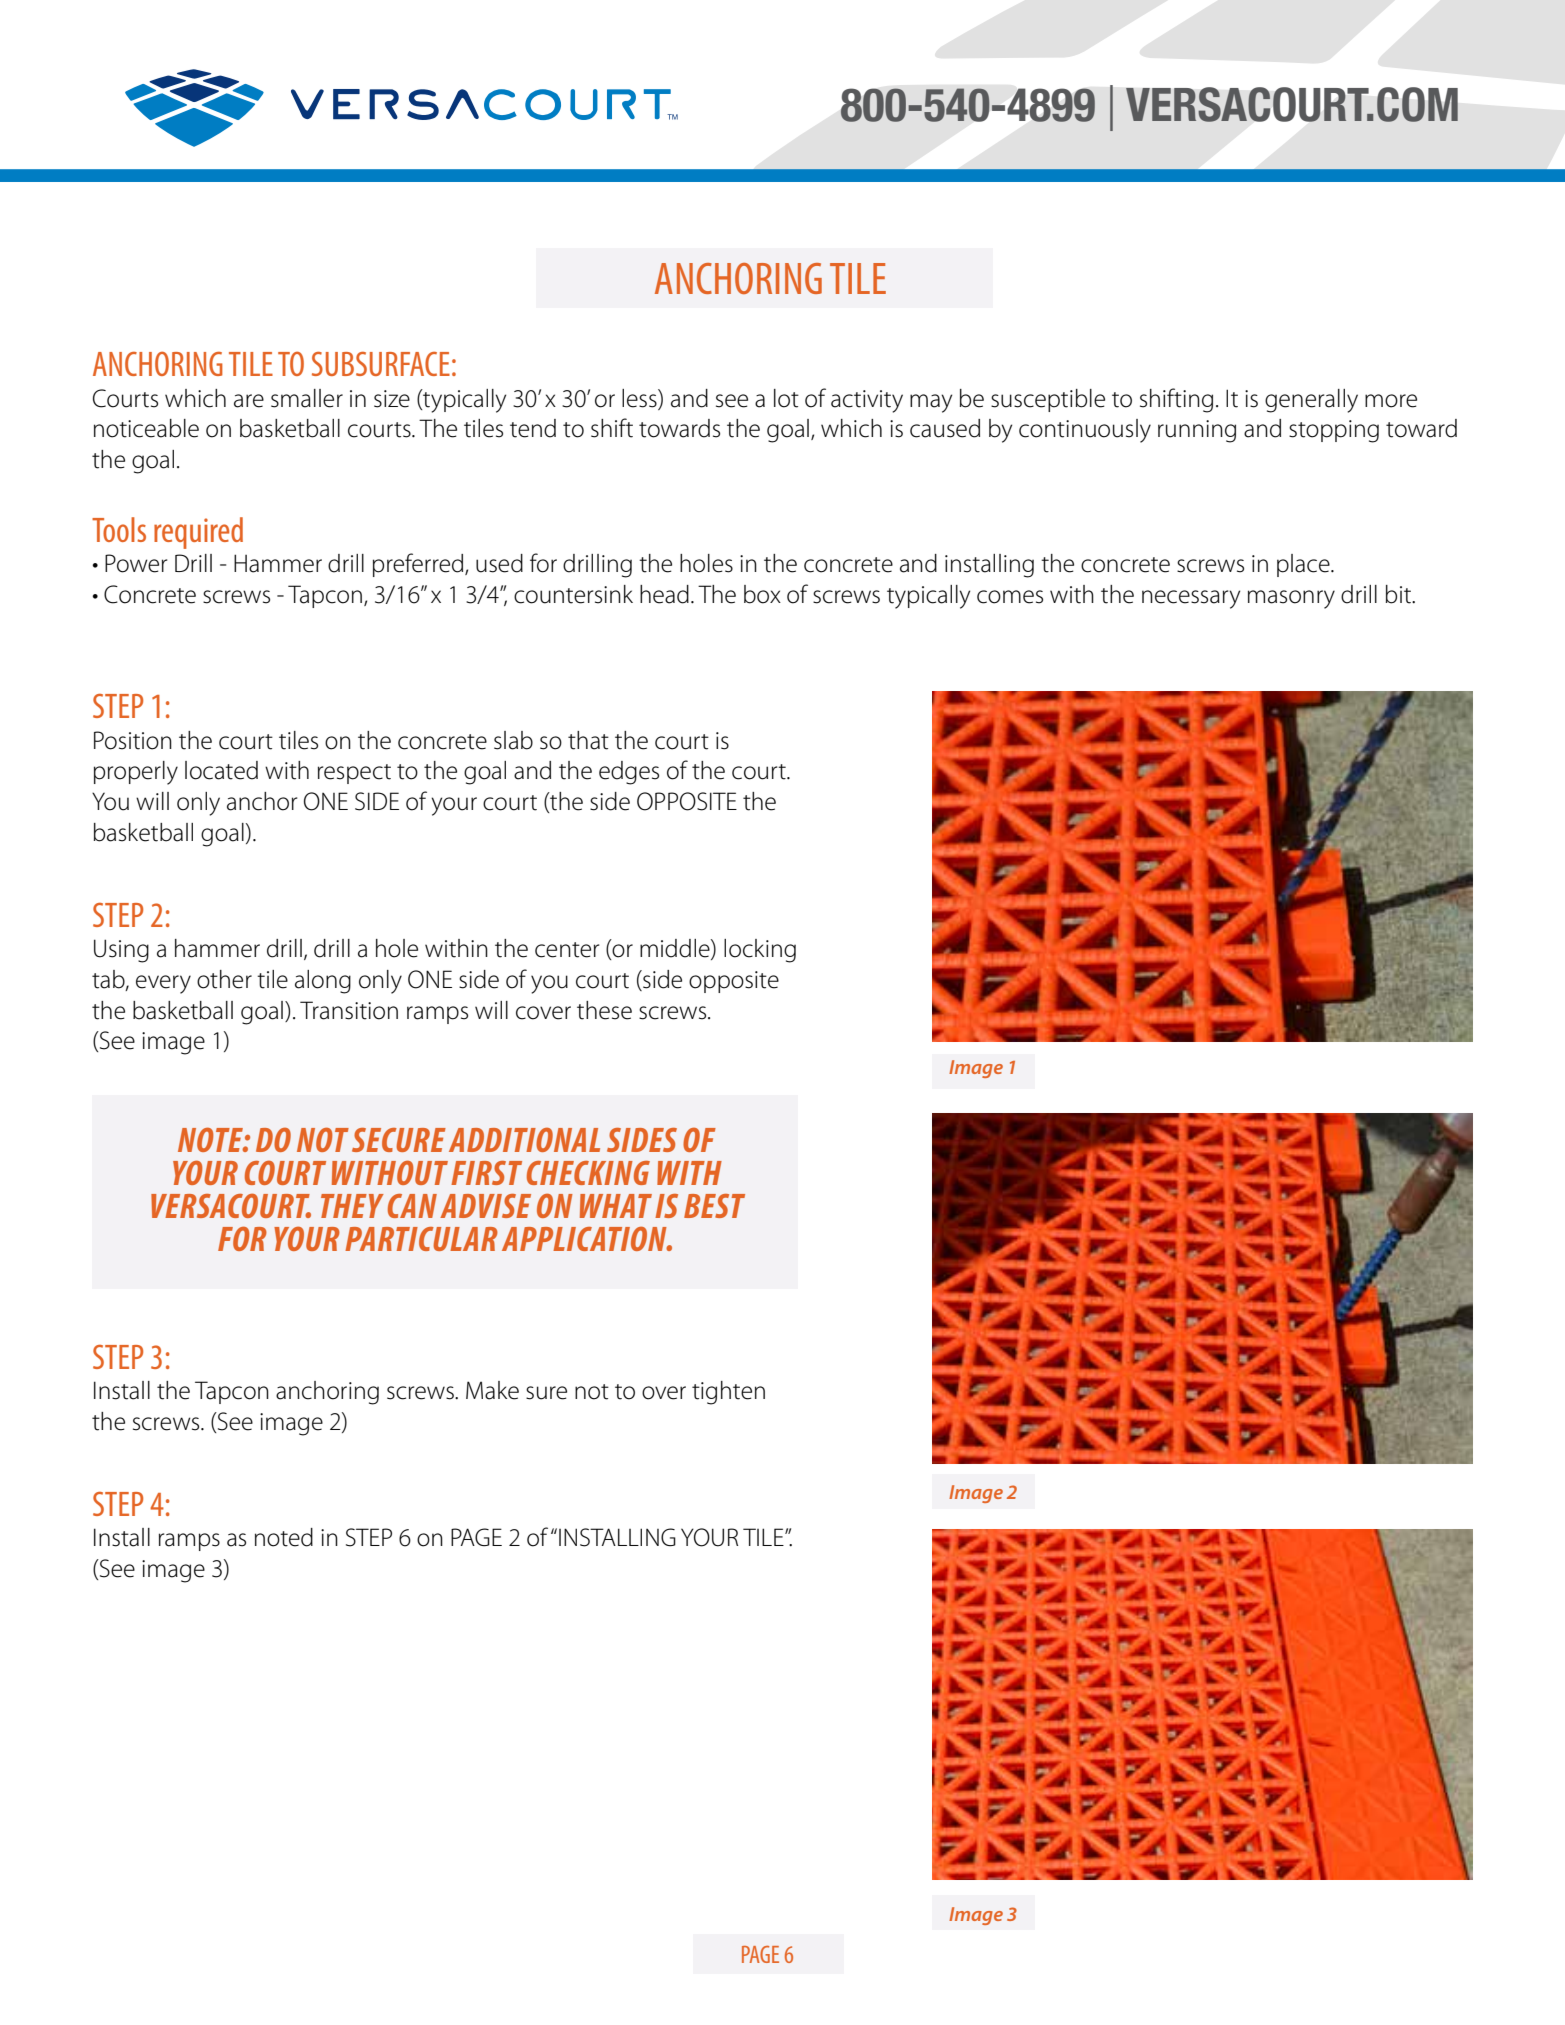 This screenshot has width=1565, height=2025. Describe the element at coordinates (786, 398) in the screenshot. I see `lot` at that location.
